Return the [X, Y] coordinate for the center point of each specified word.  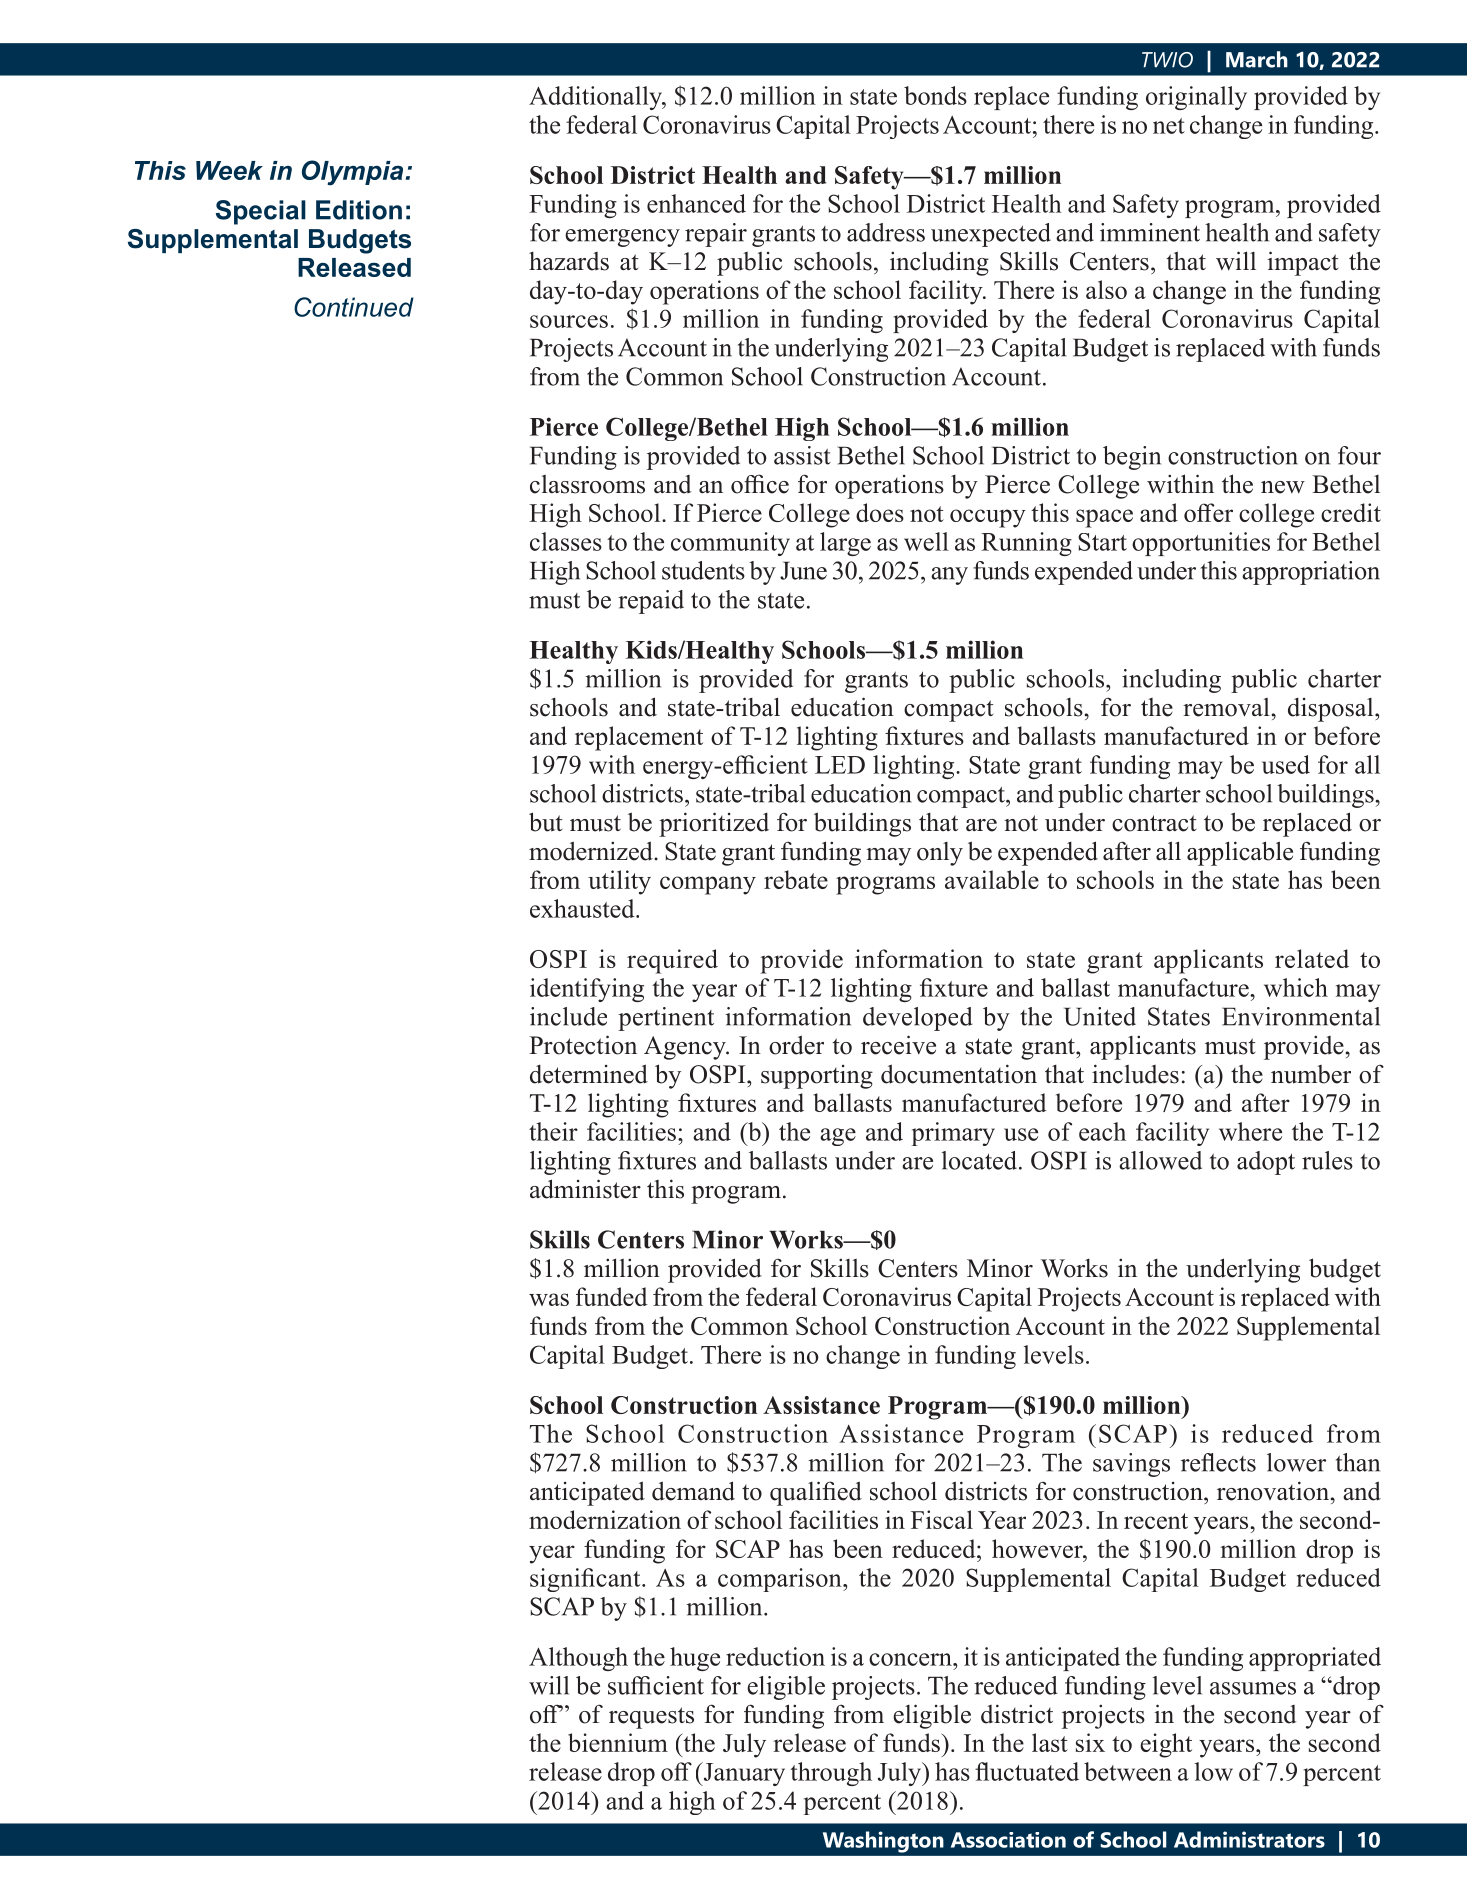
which [1296, 987]
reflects [1218, 1462]
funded [612, 1296]
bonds [935, 95]
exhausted [583, 908]
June [803, 570]
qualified [816, 1493]
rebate [796, 879]
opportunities [1201, 544]
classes [566, 541]
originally [1196, 98]
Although [578, 1659]
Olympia [354, 173]
